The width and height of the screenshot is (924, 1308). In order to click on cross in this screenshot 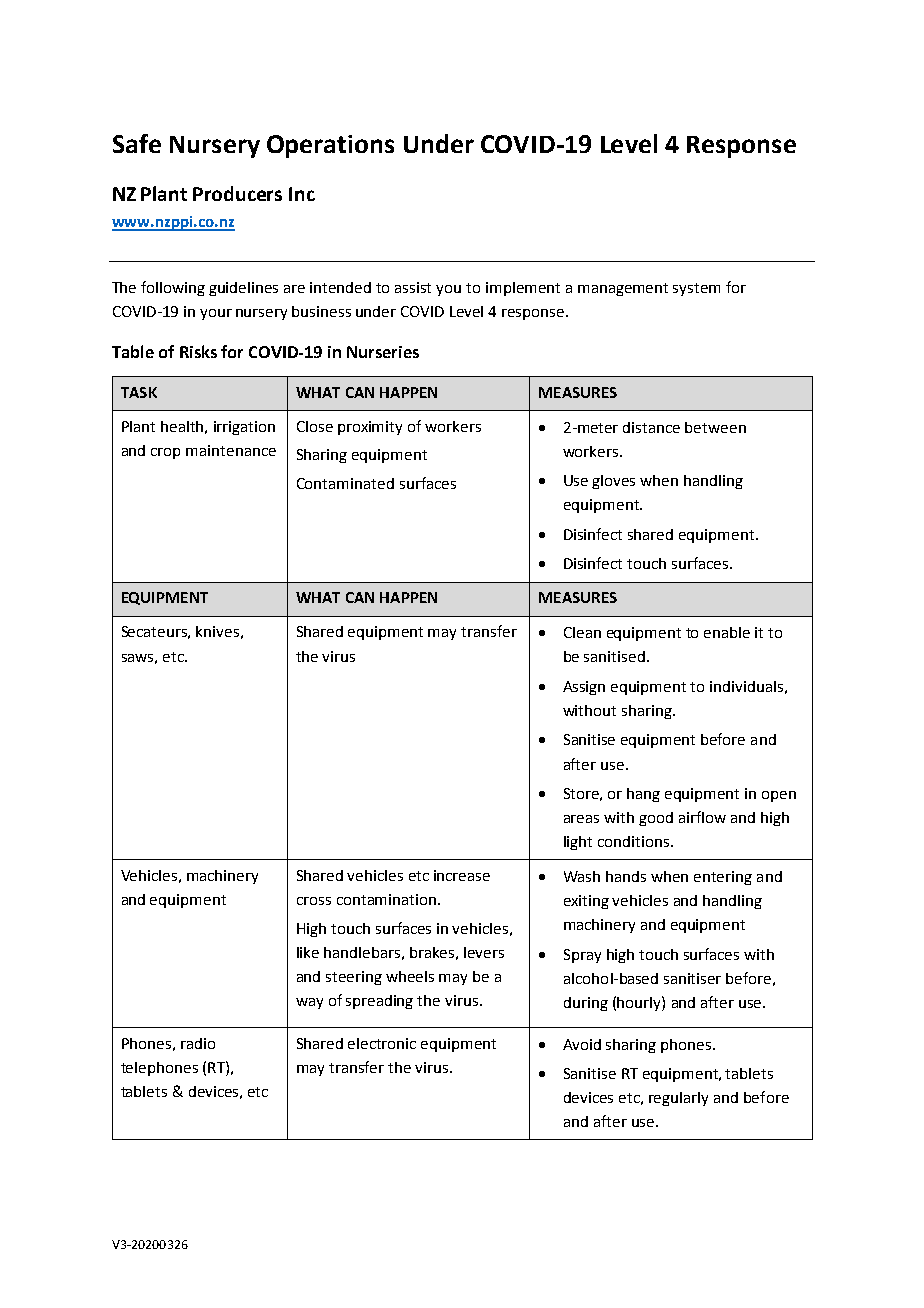, I will do `click(314, 901)`.
